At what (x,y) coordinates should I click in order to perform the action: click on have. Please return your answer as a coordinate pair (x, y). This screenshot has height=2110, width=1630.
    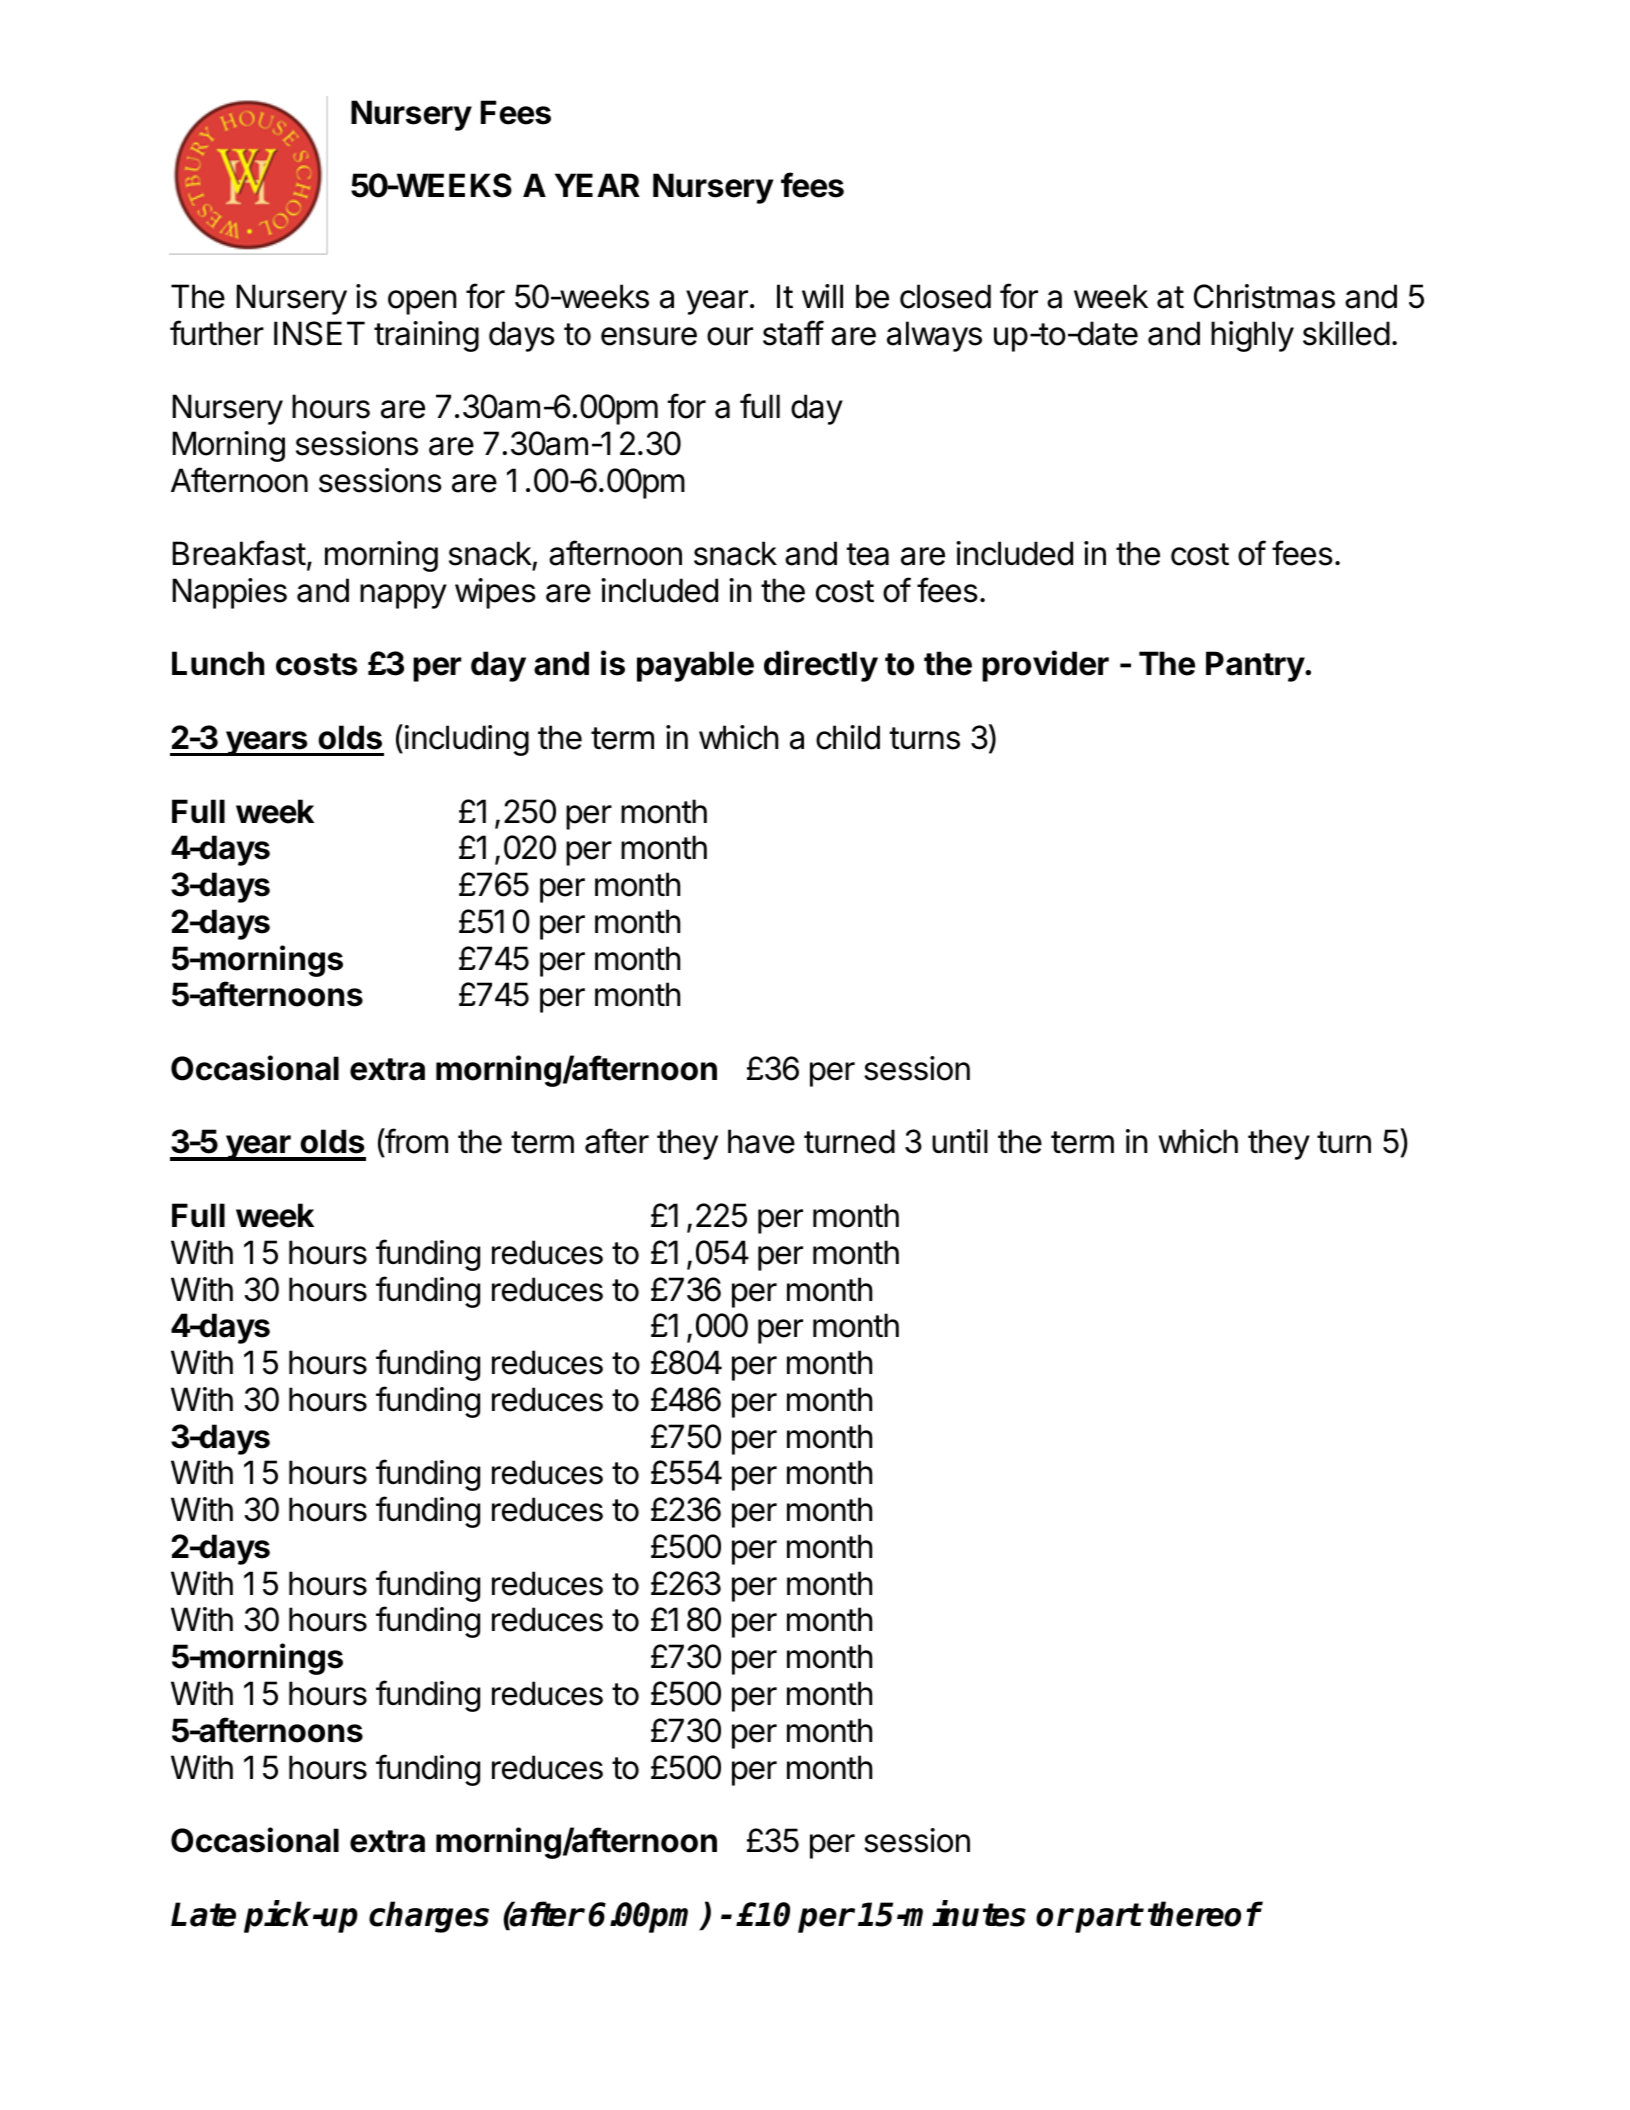
    Looking at the image, I should click on (761, 1141).
